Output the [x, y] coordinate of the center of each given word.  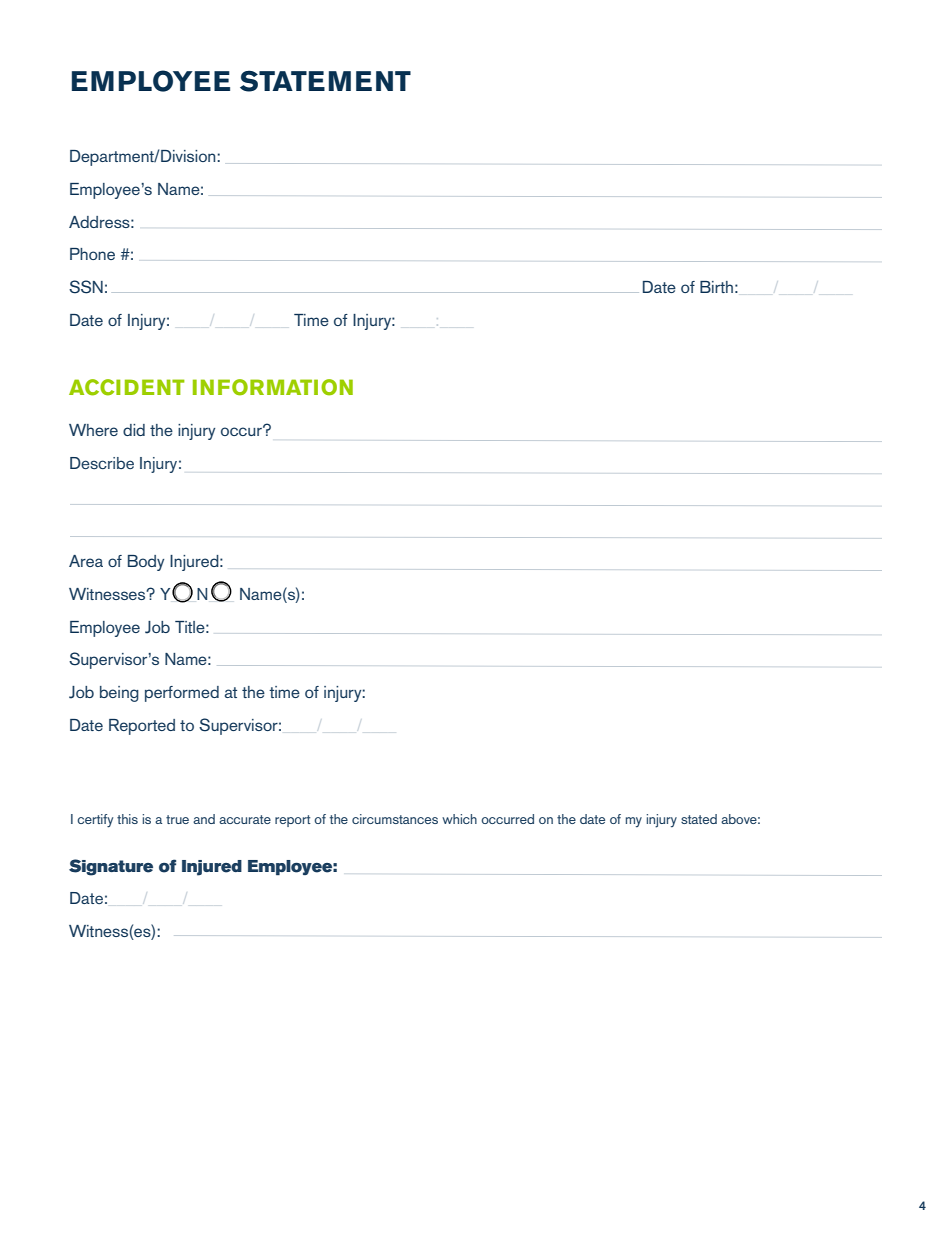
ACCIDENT [127, 387]
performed [182, 694]
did [134, 430]
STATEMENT [325, 81]
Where [93, 430]
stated [699, 819]
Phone [92, 254]
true [177, 819]
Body [146, 563]
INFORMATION [273, 387]
